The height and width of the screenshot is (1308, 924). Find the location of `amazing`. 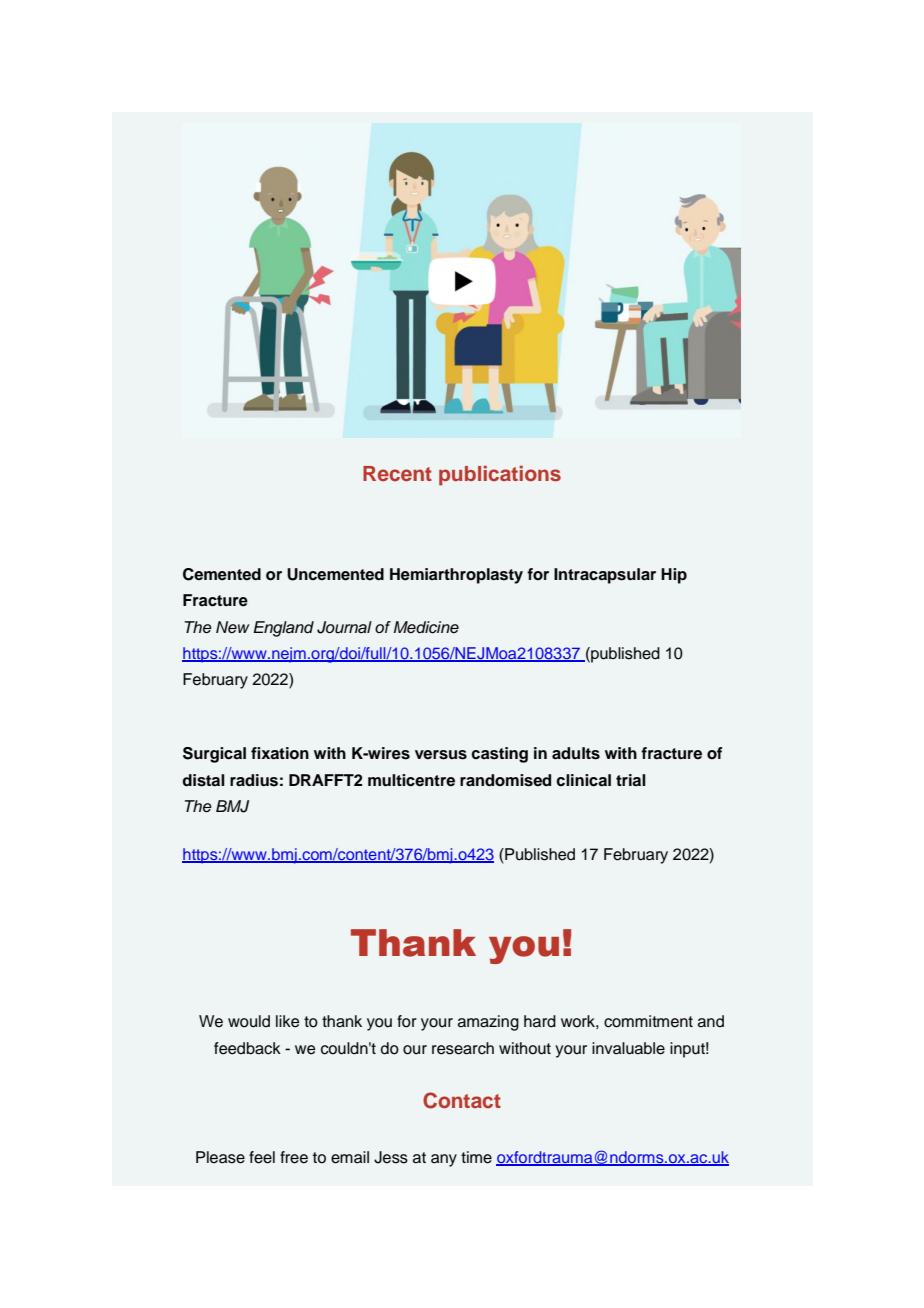

amazing is located at coordinates (488, 1023).
